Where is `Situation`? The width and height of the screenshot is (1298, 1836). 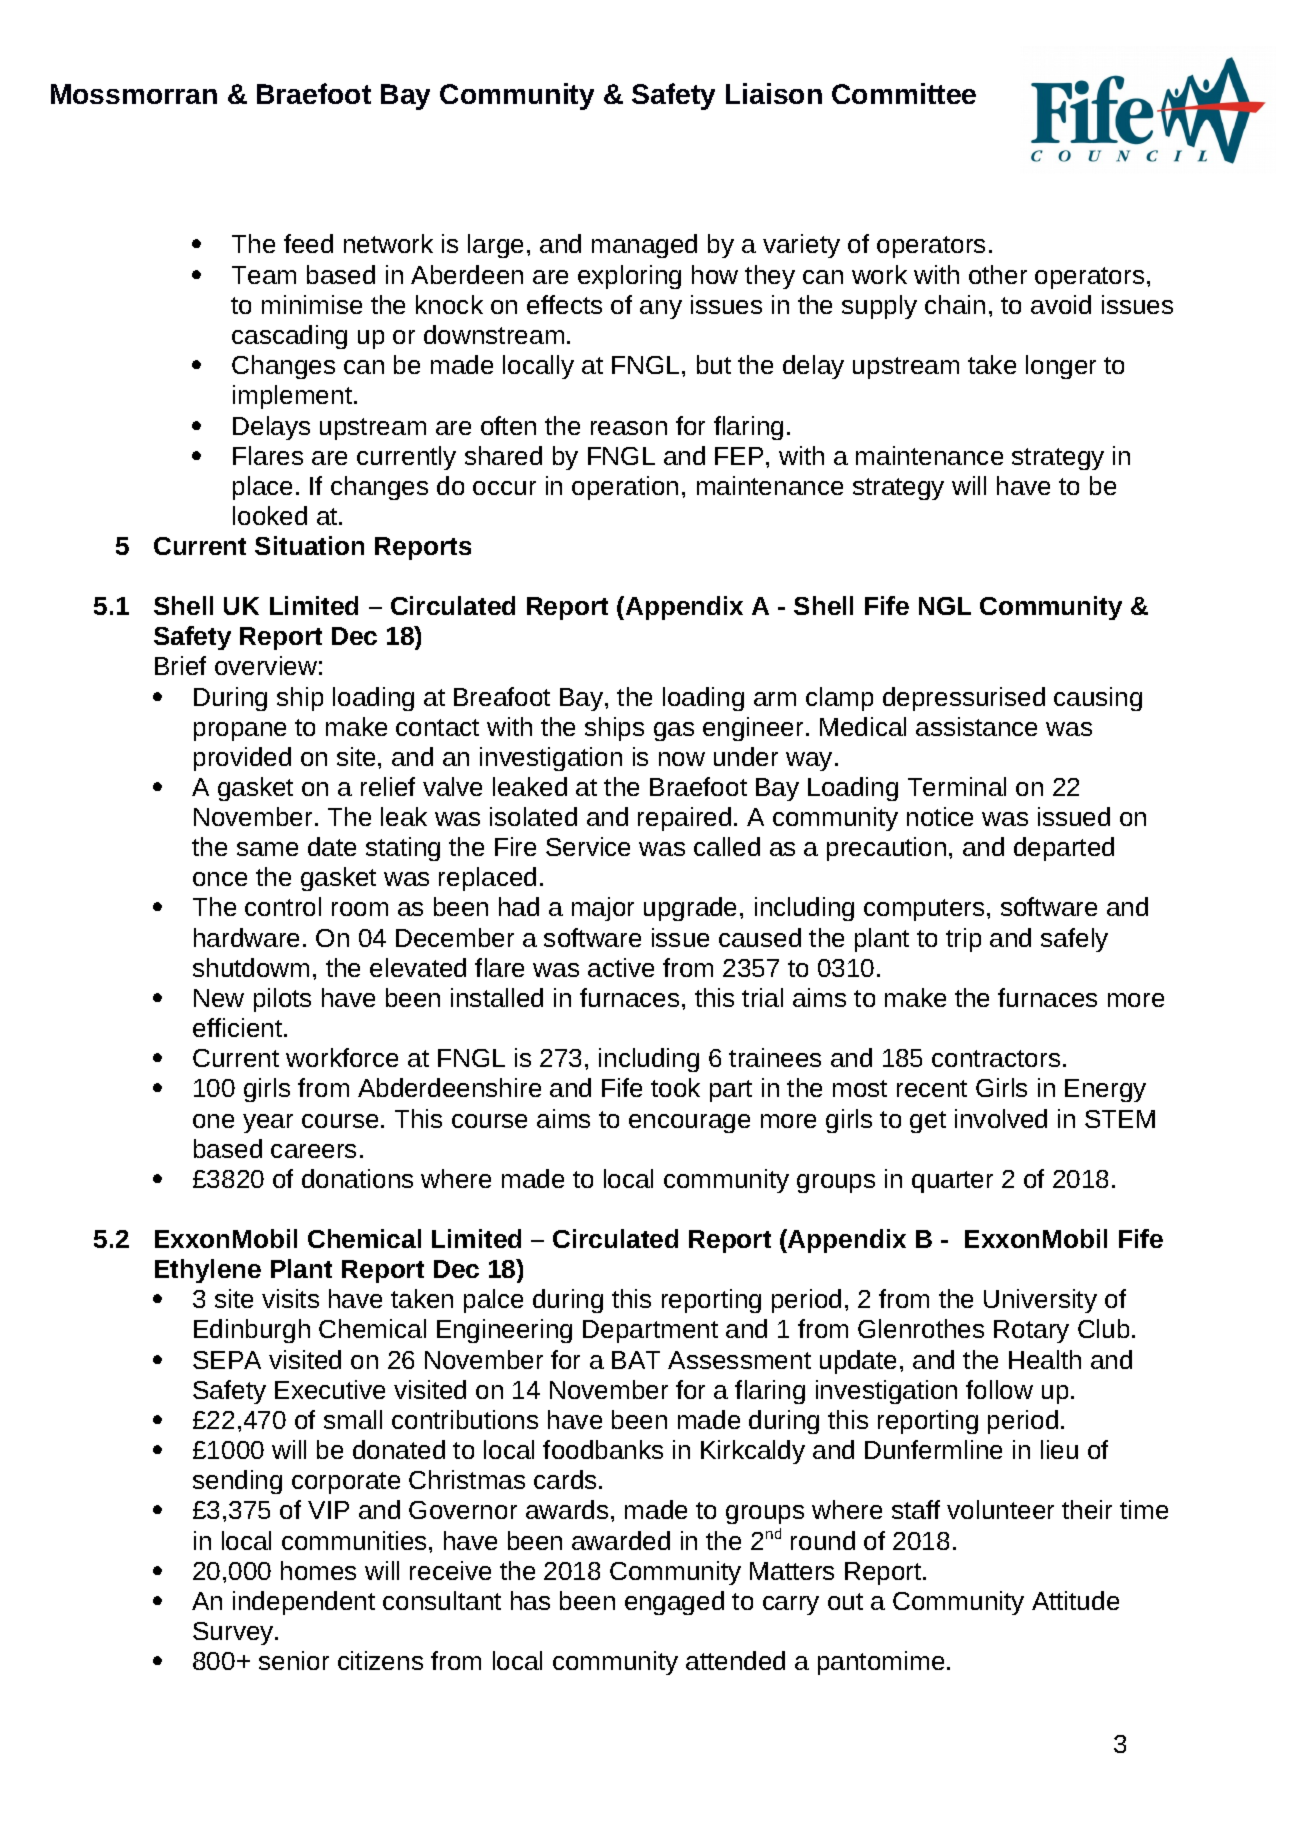 Situation is located at coordinates (309, 545).
